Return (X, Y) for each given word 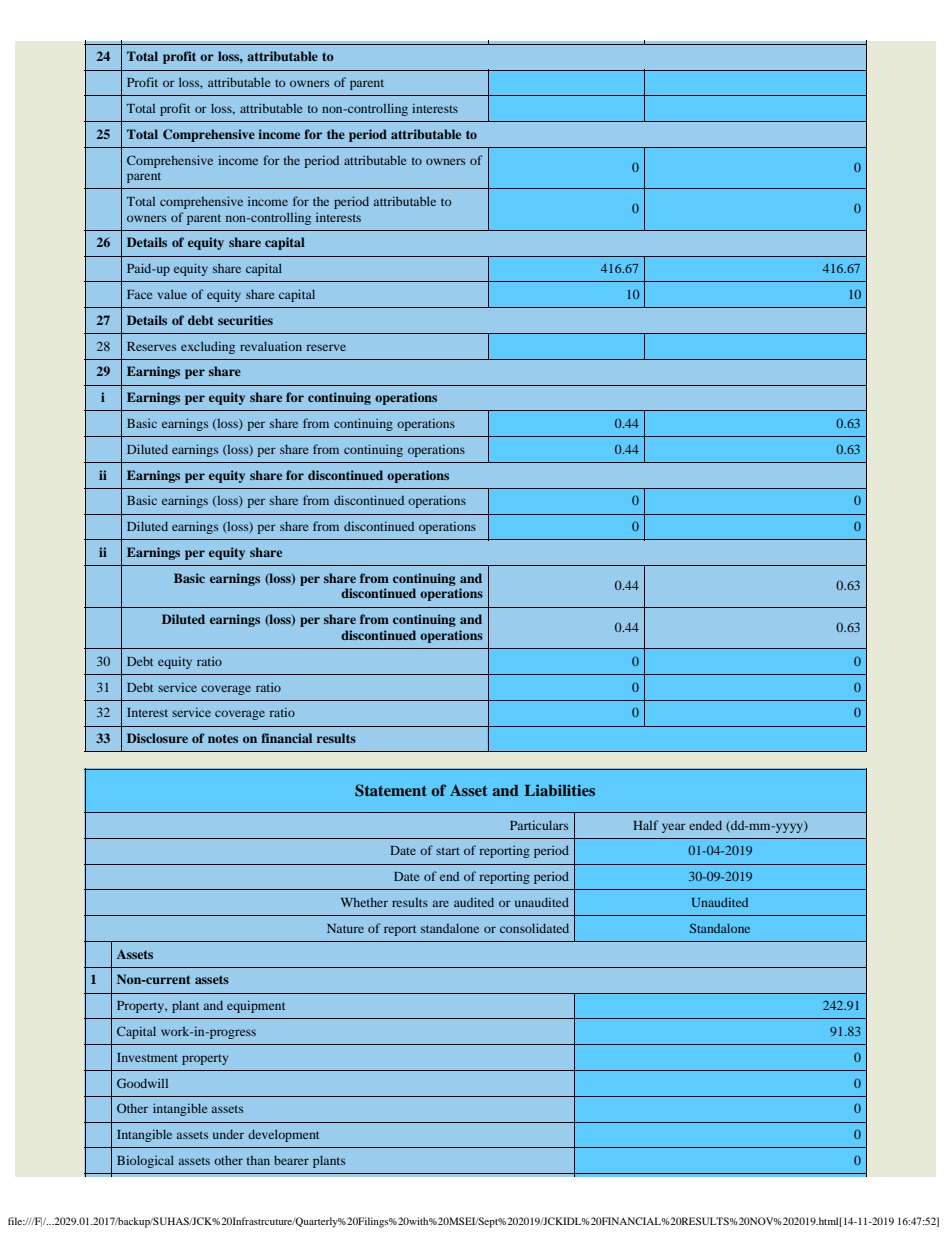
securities (245, 320)
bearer (291, 1160)
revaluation (271, 346)
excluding (208, 347)
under (228, 1134)
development (283, 1135)
